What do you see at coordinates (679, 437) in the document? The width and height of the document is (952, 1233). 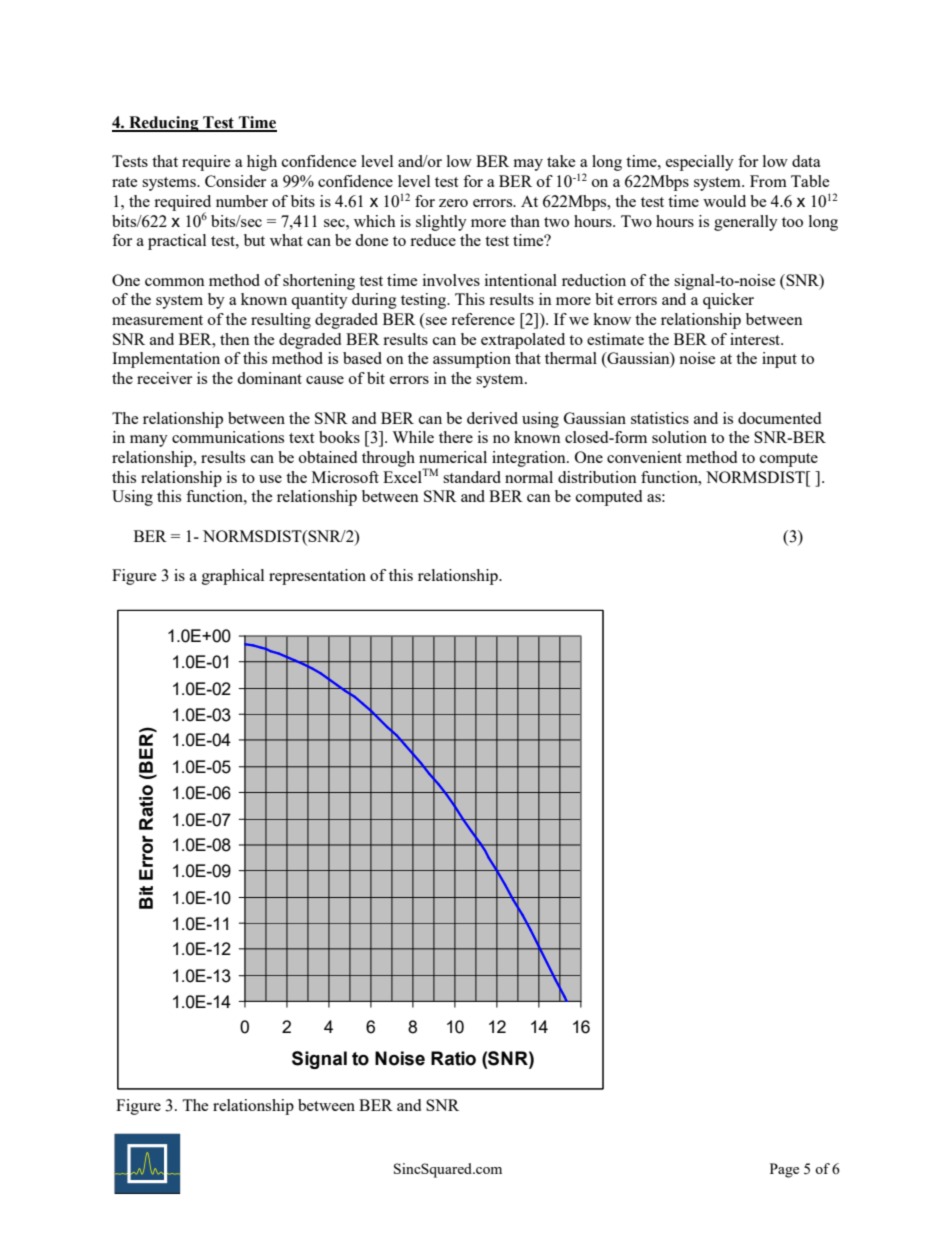 I see `solution` at bounding box center [679, 437].
